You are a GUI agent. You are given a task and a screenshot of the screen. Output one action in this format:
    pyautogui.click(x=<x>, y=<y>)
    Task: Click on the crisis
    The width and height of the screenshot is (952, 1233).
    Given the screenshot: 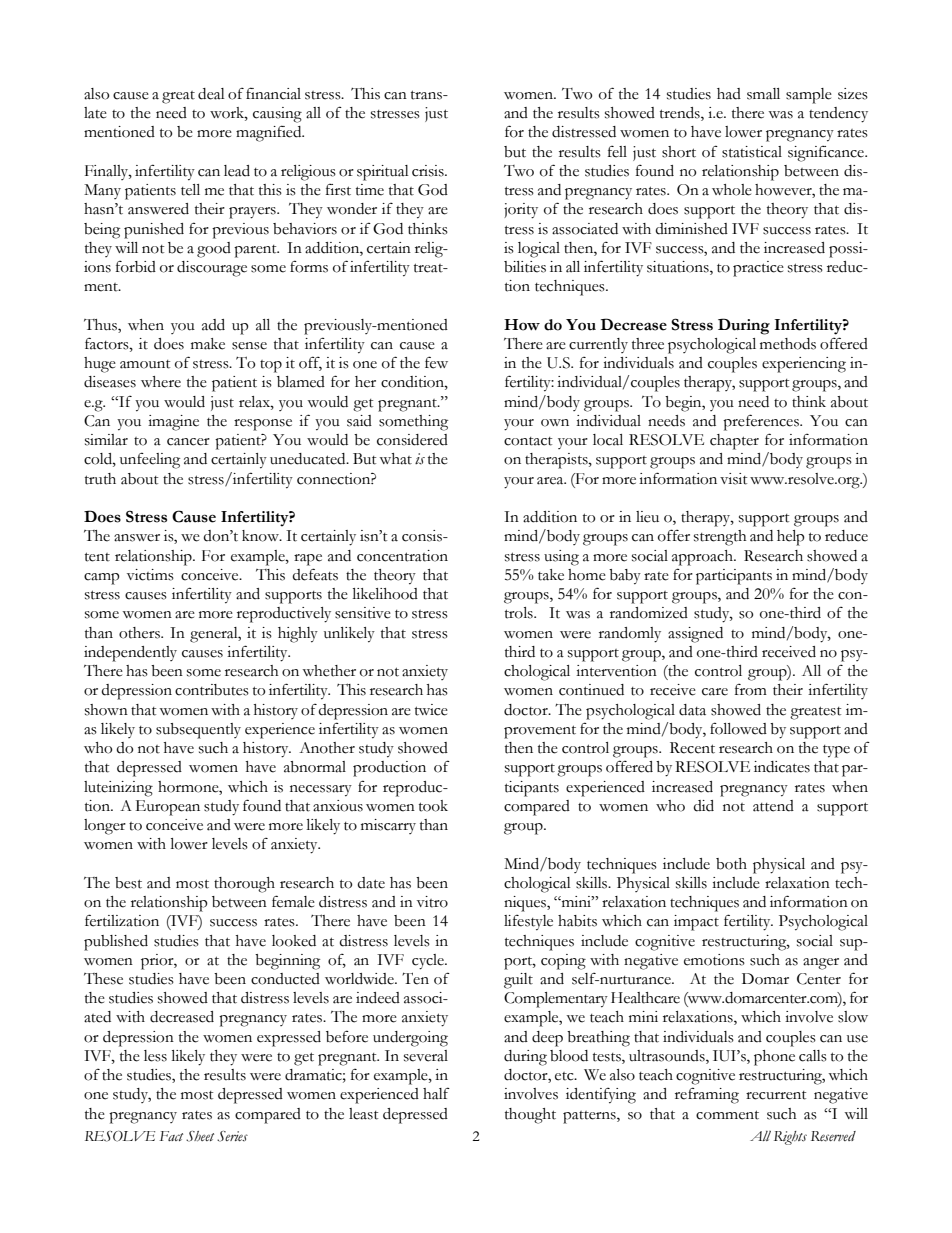 What is the action you would take?
    pyautogui.click(x=429, y=171)
